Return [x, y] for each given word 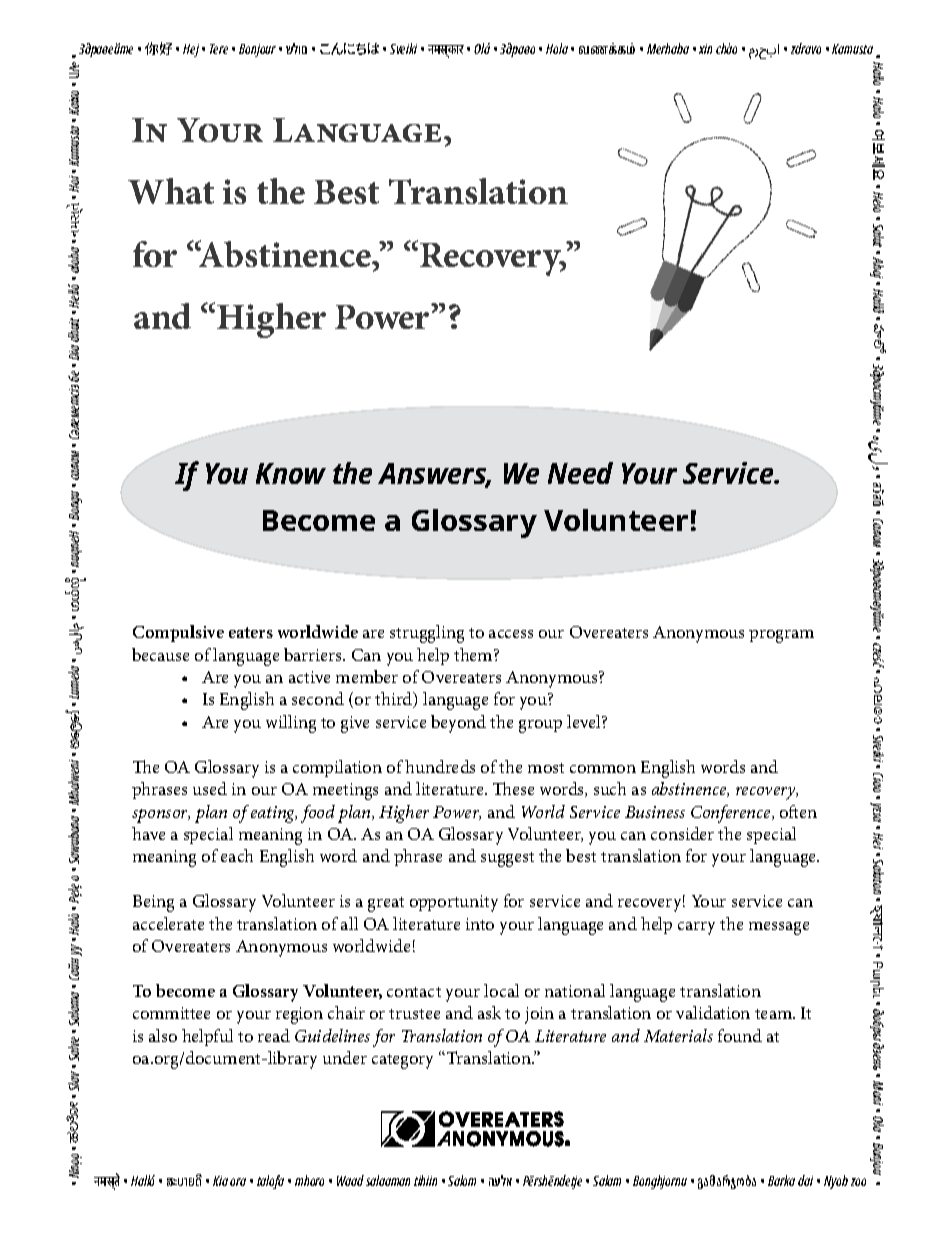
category [402, 1061]
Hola [557, 48]
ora [238, 1182]
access [511, 634]
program [781, 636]
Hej [191, 50]
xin [705, 49]
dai [805, 1180]
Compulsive [178, 633]
